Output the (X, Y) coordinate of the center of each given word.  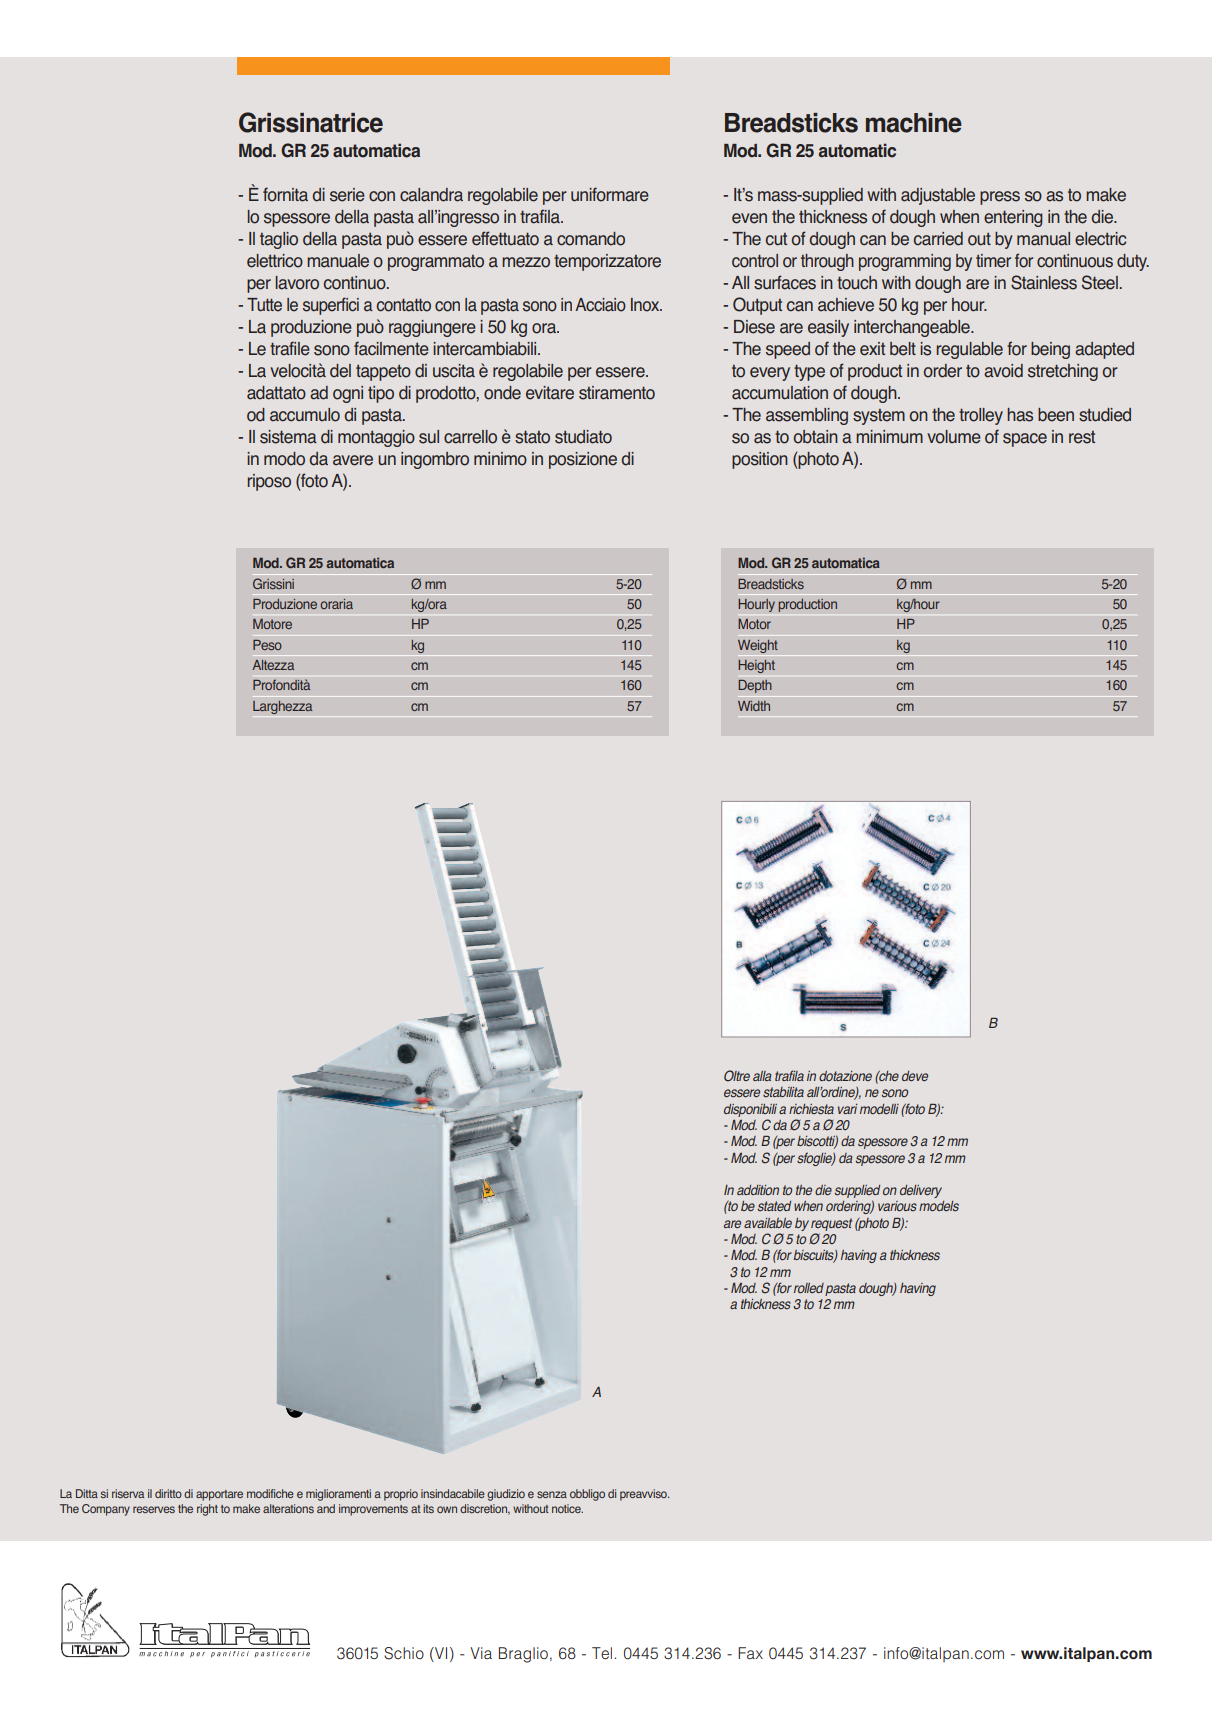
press (1000, 198)
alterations (288, 1508)
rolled (809, 1288)
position (760, 460)
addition (758, 1190)
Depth (755, 686)
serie (347, 195)
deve (915, 1076)
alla (762, 1076)
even (749, 218)
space (1025, 440)
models (939, 1206)
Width (754, 706)
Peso (267, 645)
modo (284, 459)
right (207, 1510)
